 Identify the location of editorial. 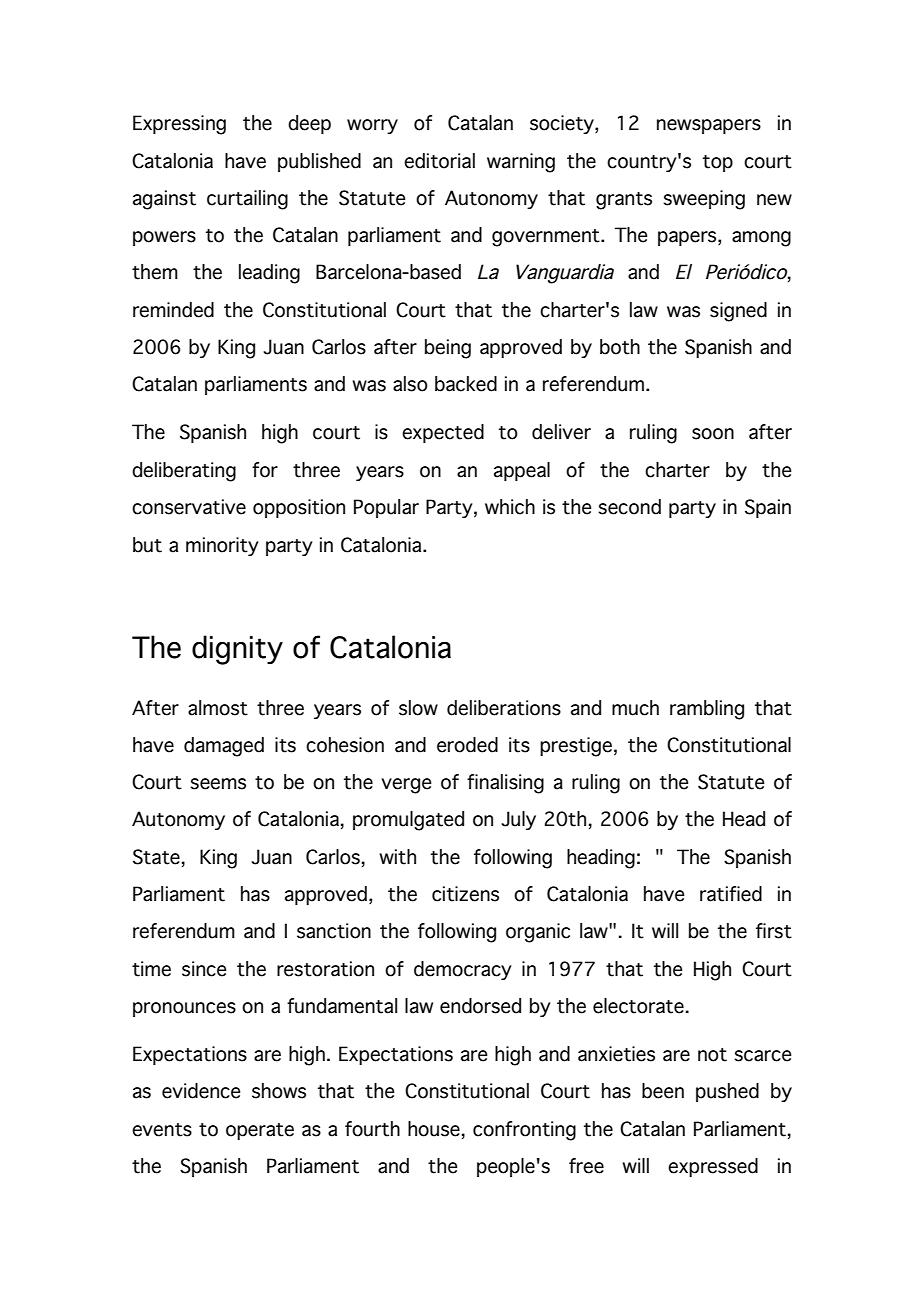
(439, 161).
